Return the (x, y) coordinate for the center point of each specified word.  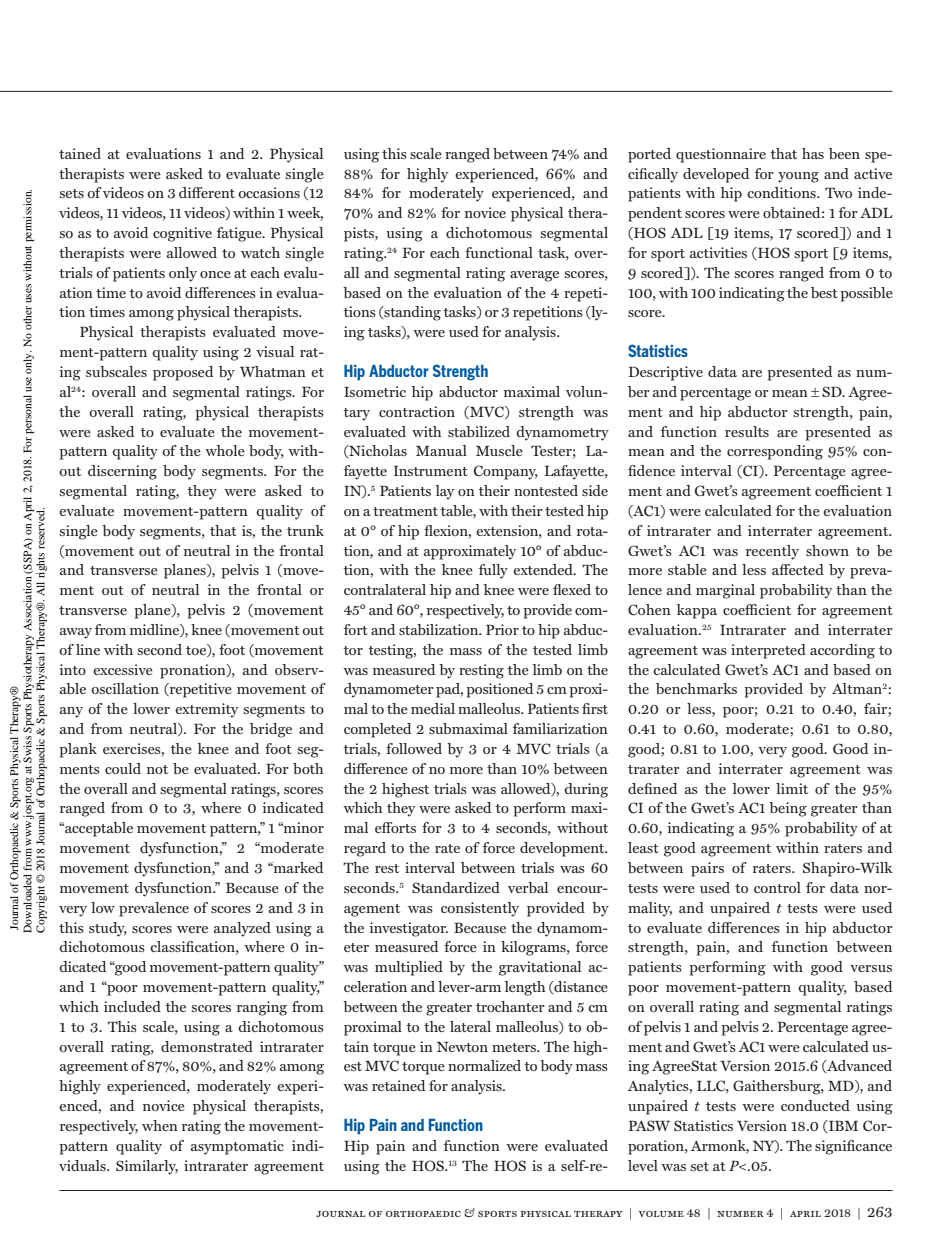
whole (225, 450)
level (643, 1165)
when (160, 1125)
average (534, 276)
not (157, 769)
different (207, 192)
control (777, 887)
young (798, 177)
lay (445, 492)
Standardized (456, 887)
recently (772, 552)
